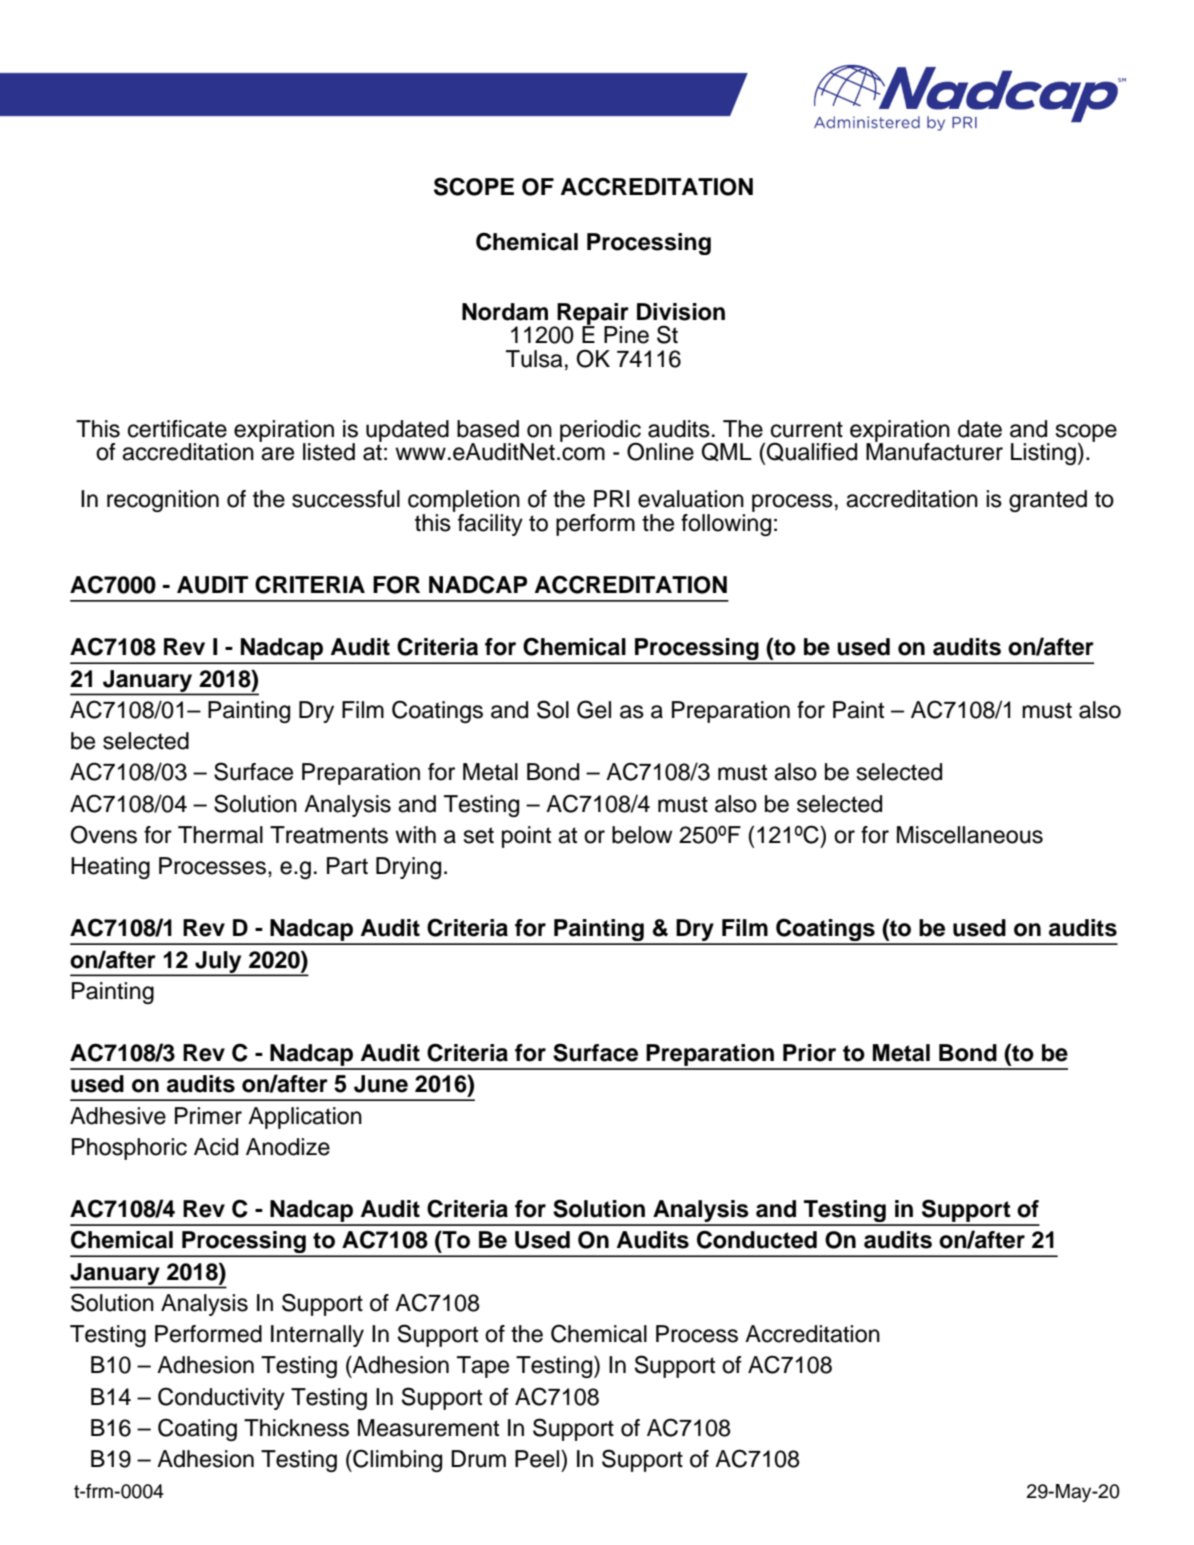  What do you see at coordinates (1048, 501) in the screenshot?
I see `granted` at bounding box center [1048, 501].
